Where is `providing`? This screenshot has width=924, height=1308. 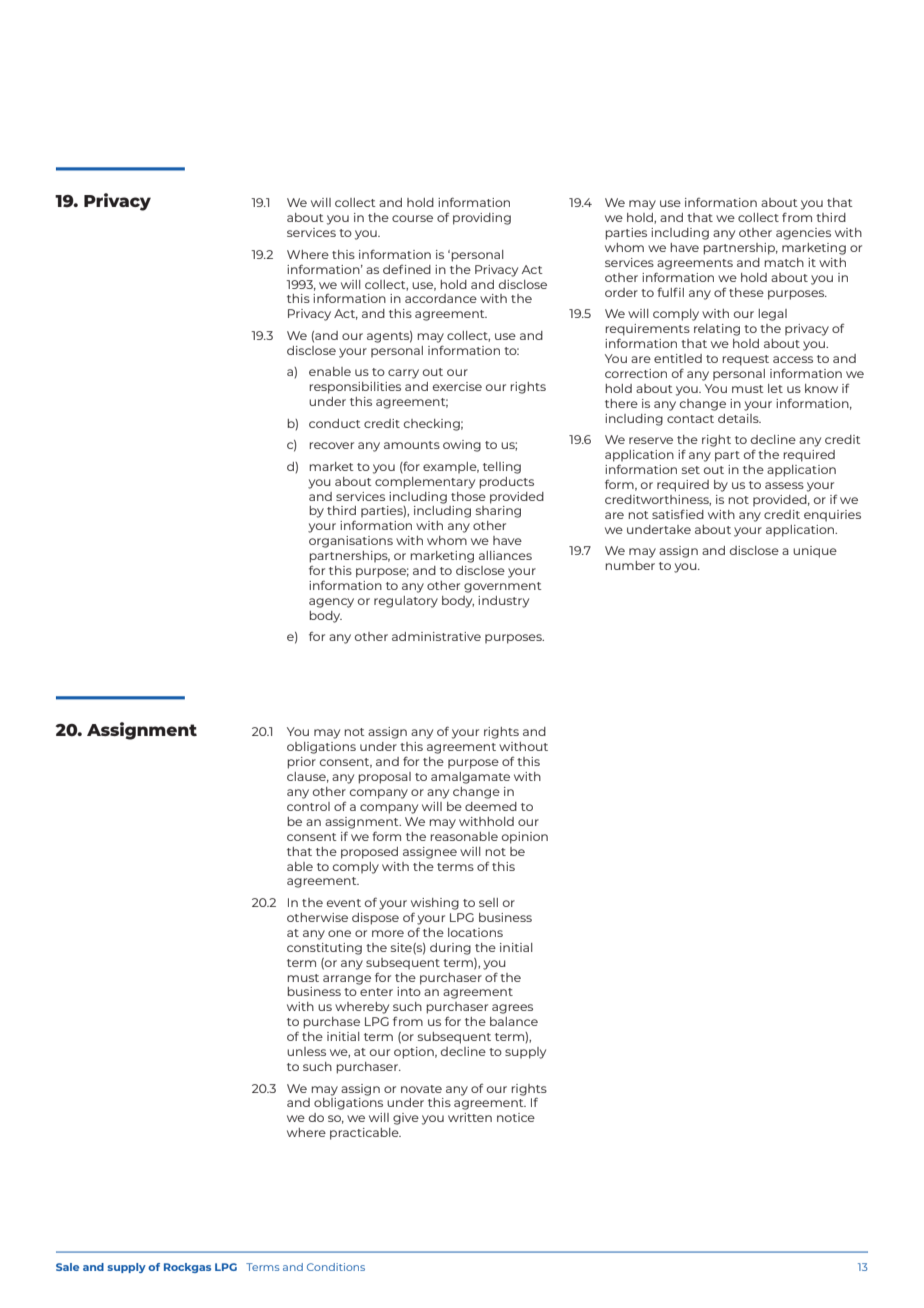
providing is located at coordinates (482, 219).
